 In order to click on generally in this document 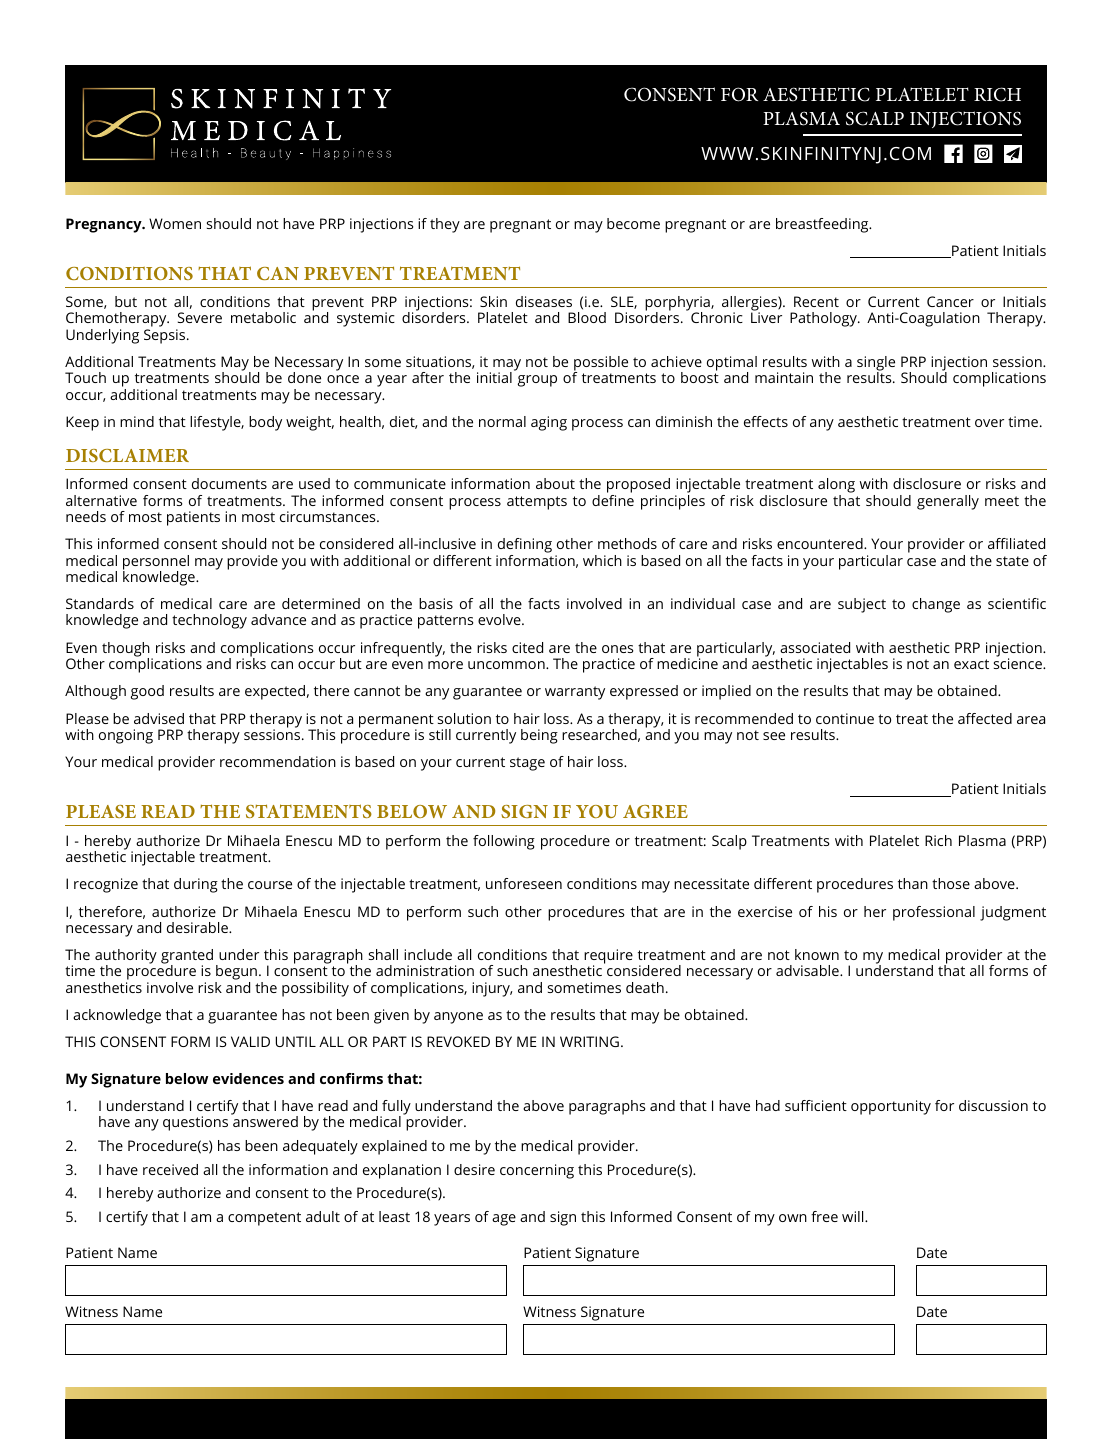, I will do `click(948, 502)`.
